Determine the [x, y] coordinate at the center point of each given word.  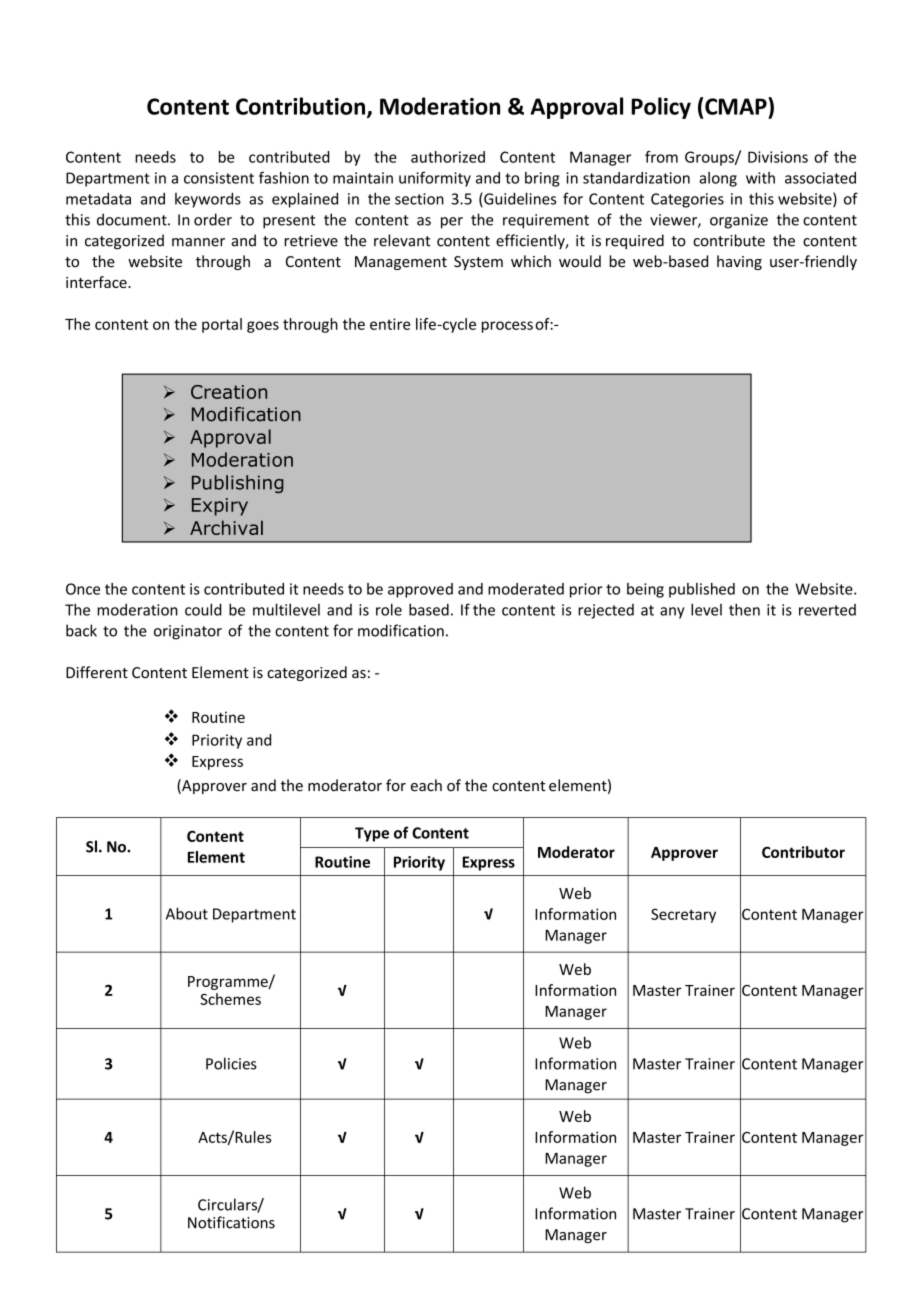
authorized [448, 157]
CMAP [737, 106]
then [744, 609]
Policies [231, 1063]
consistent [219, 178]
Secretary [683, 915]
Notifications [231, 1222]
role [389, 609]
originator [188, 632]
